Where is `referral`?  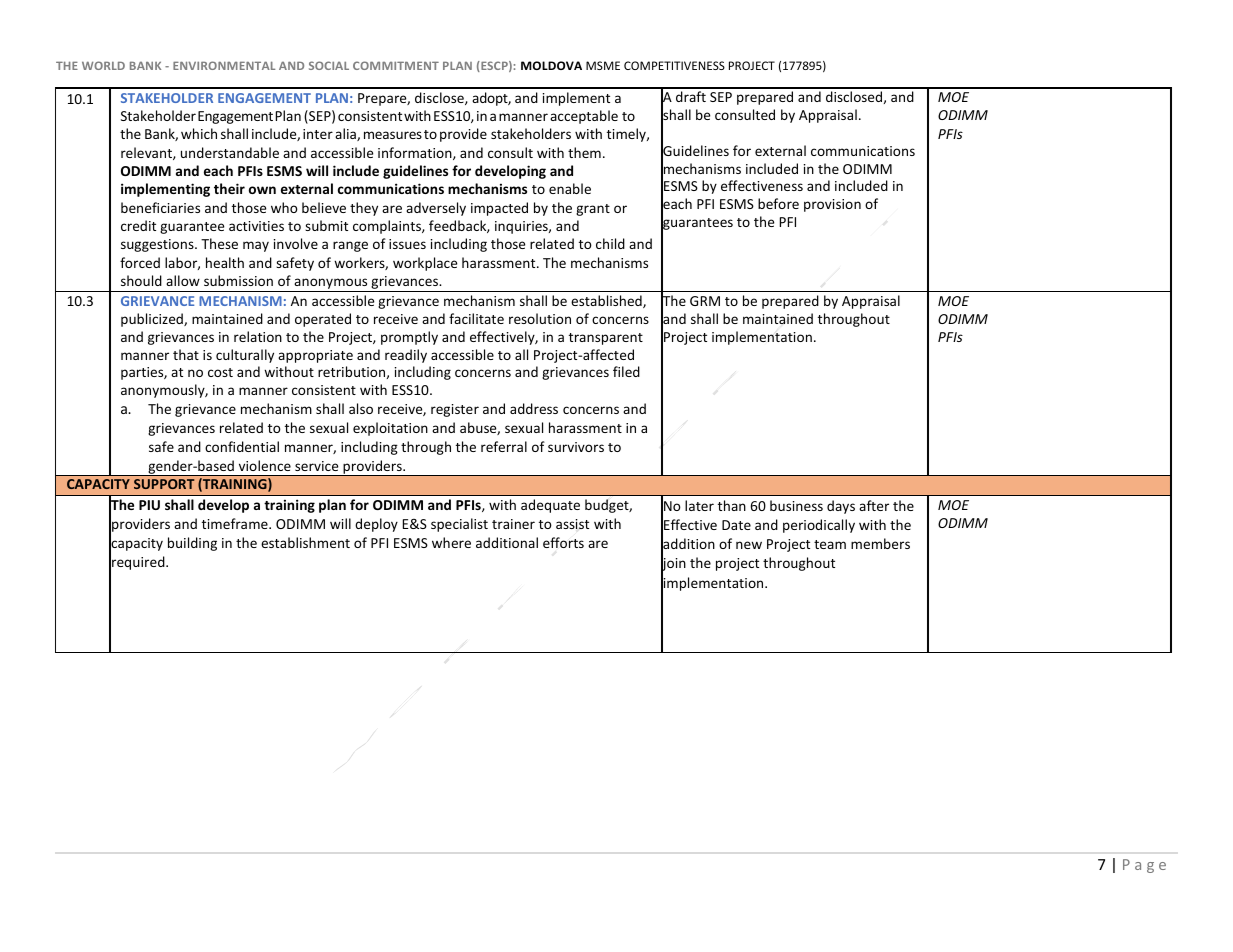
referral is located at coordinates (504, 446).
